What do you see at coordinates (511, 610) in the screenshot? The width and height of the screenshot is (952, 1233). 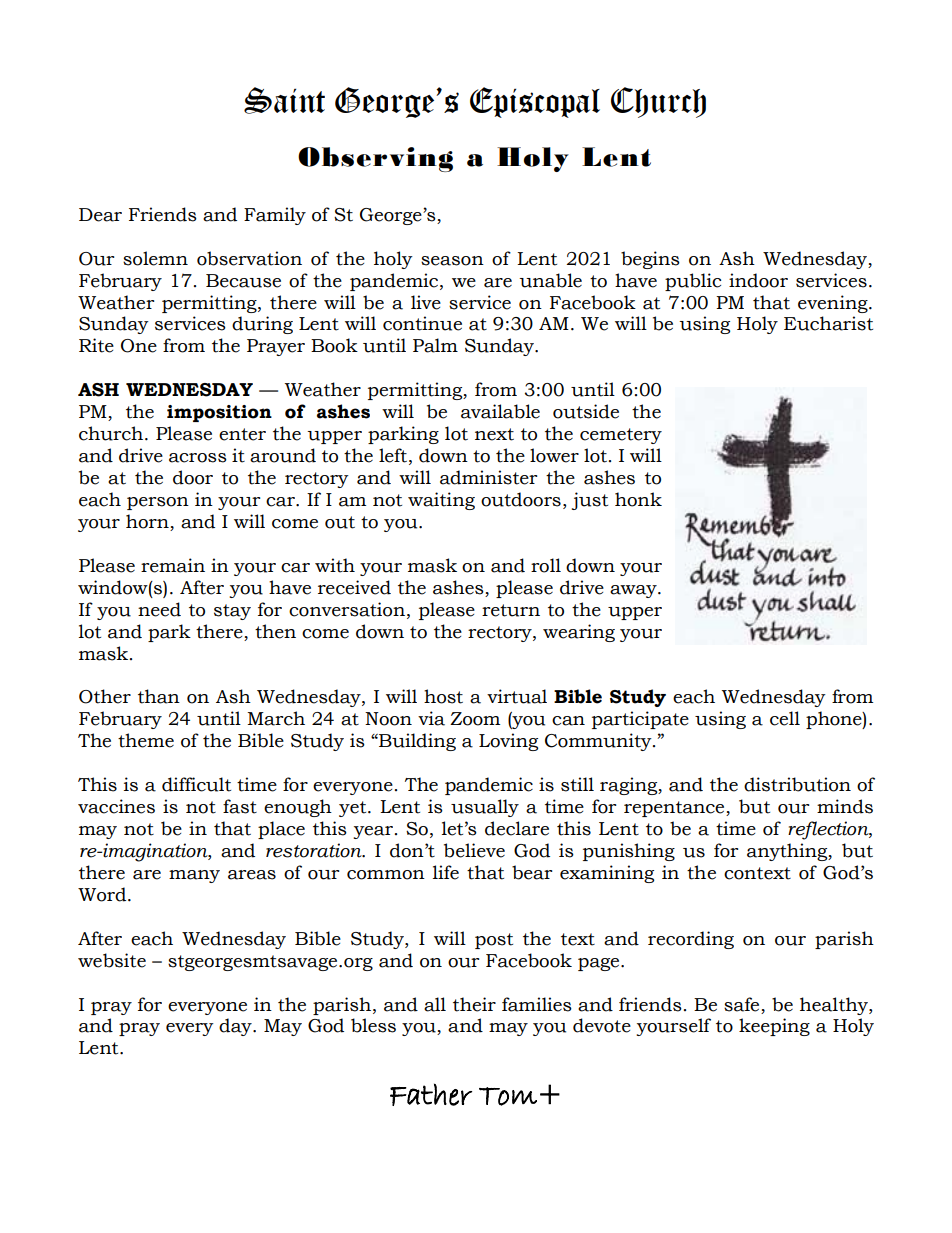 I see `return` at bounding box center [511, 610].
